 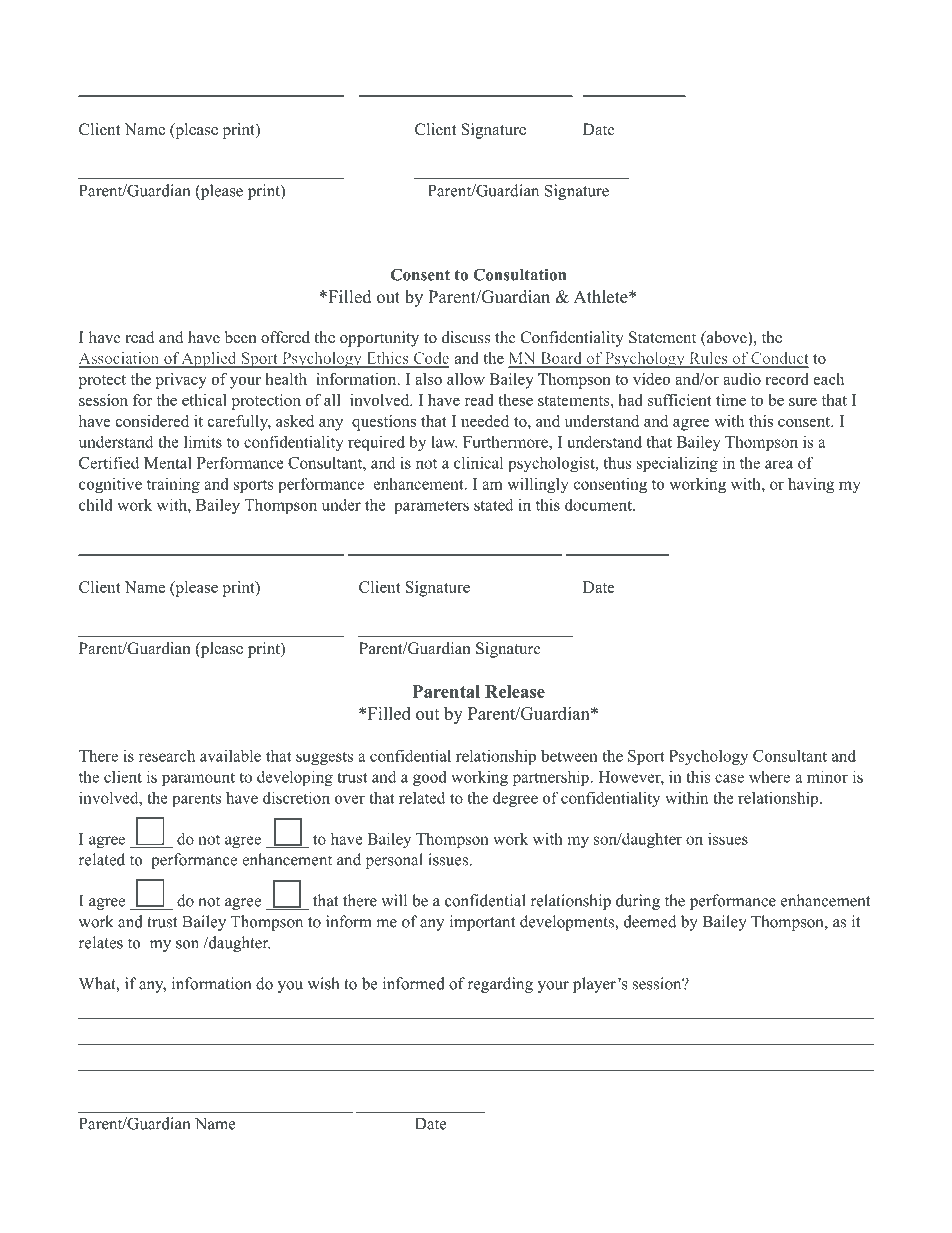 What do you see at coordinates (500, 985) in the page?
I see `regarding` at bounding box center [500, 985].
